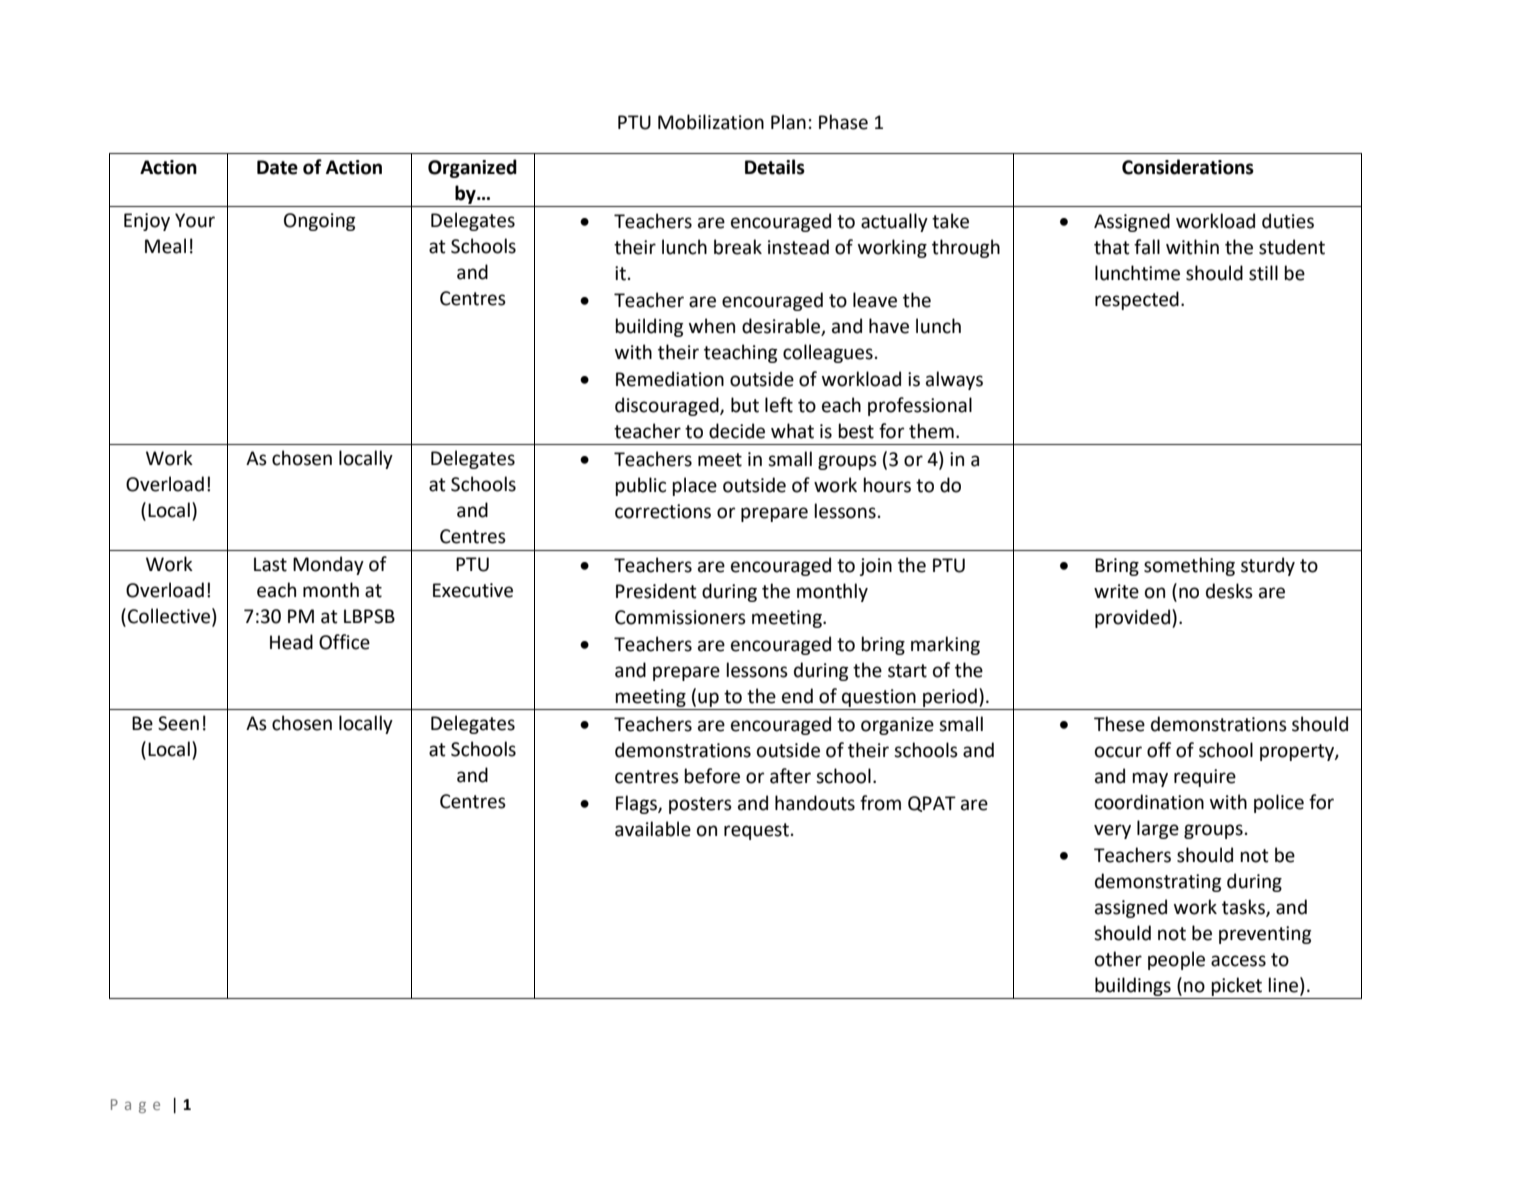 Image resolution: width=1531 pixels, height=1183 pixels. What do you see at coordinates (1188, 167) in the screenshot?
I see `Considerations` at bounding box center [1188, 167].
